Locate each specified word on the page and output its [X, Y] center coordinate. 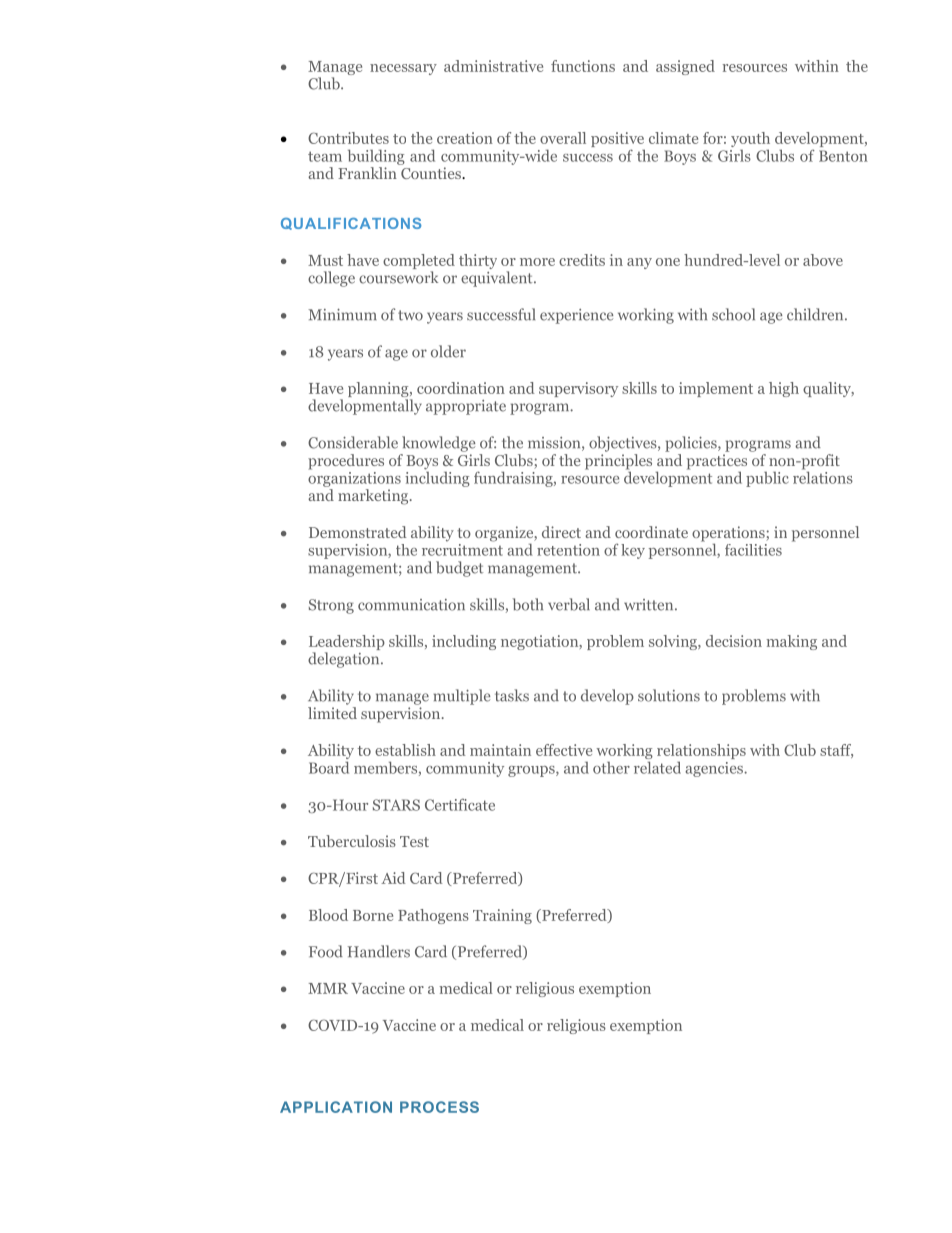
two [410, 315]
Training [502, 916]
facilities [753, 550]
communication [411, 605]
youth [750, 141]
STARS [396, 805]
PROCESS [439, 1107]
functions [583, 66]
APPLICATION [336, 1107]
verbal [569, 604]
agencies [715, 769]
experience [576, 316]
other [611, 768]
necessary [403, 69]
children [816, 314]
